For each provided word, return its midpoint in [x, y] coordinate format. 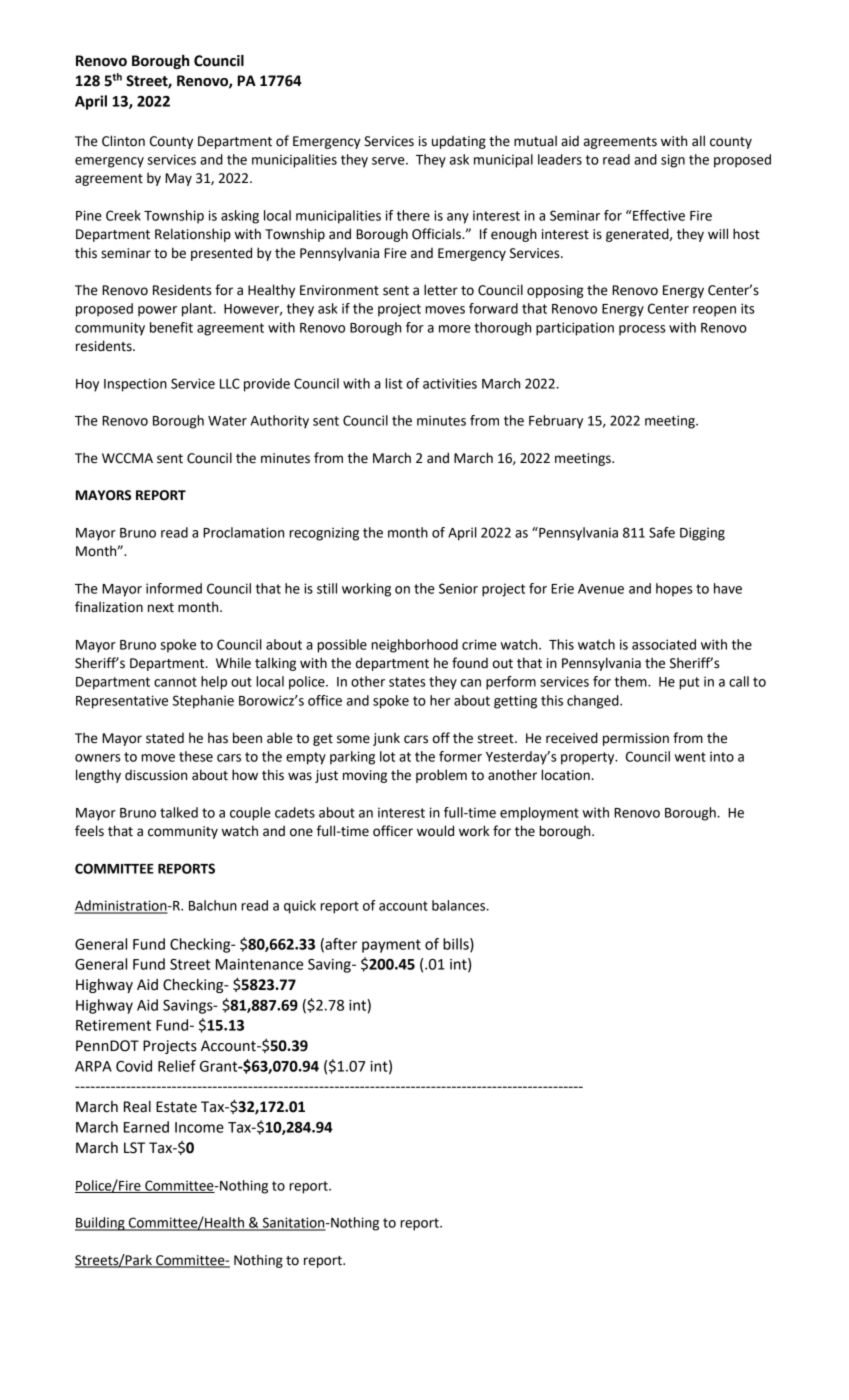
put [689, 683]
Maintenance [259, 964]
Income [199, 1127]
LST [134, 1148]
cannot [175, 682]
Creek [123, 215]
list [394, 383]
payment [391, 946]
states [407, 682]
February [556, 422]
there [413, 215]
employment [539, 814]
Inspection [135, 385]
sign [673, 161]
